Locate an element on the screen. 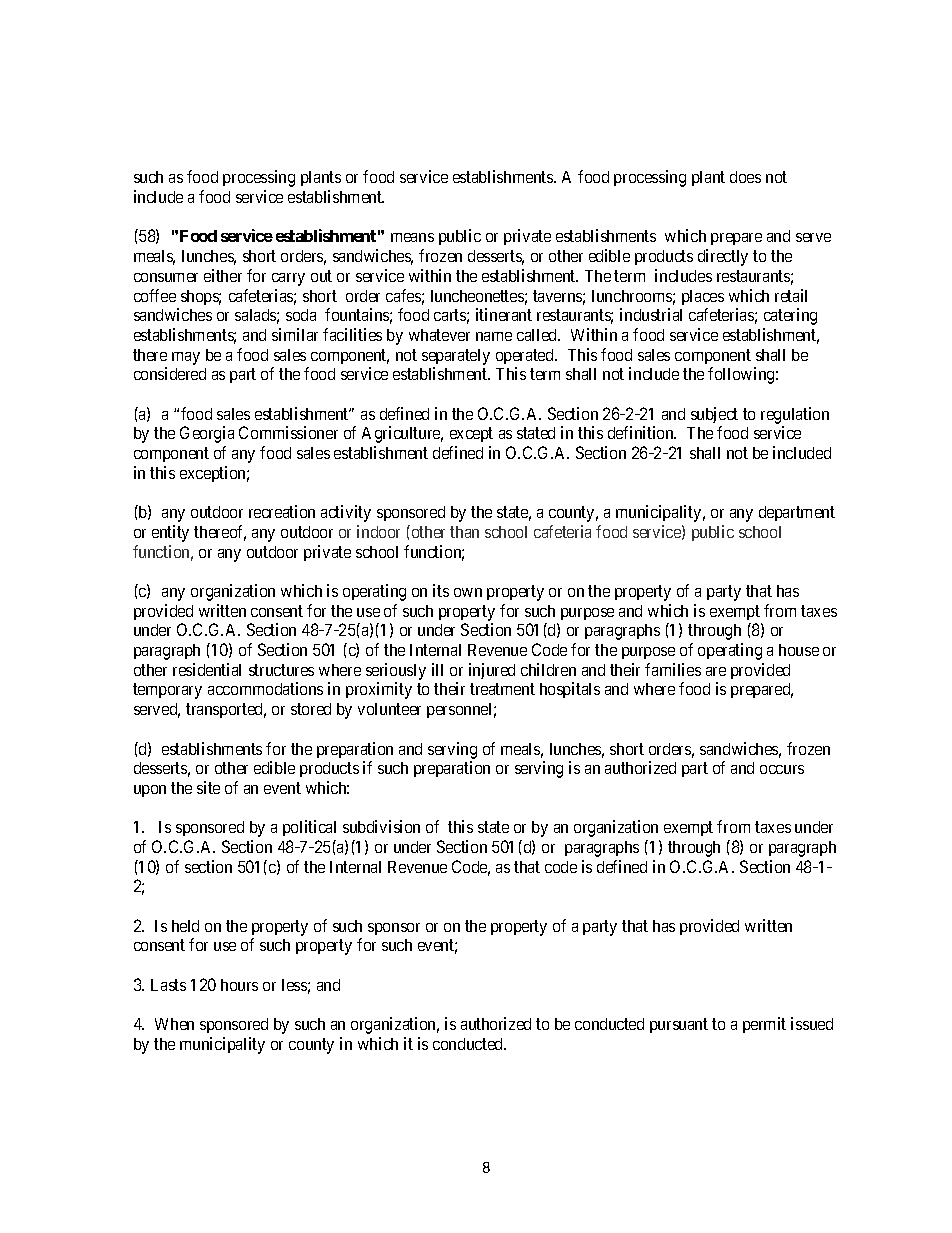 Image resolution: width=952 pixels, height=1233 pixels. residential is located at coordinates (207, 669).
